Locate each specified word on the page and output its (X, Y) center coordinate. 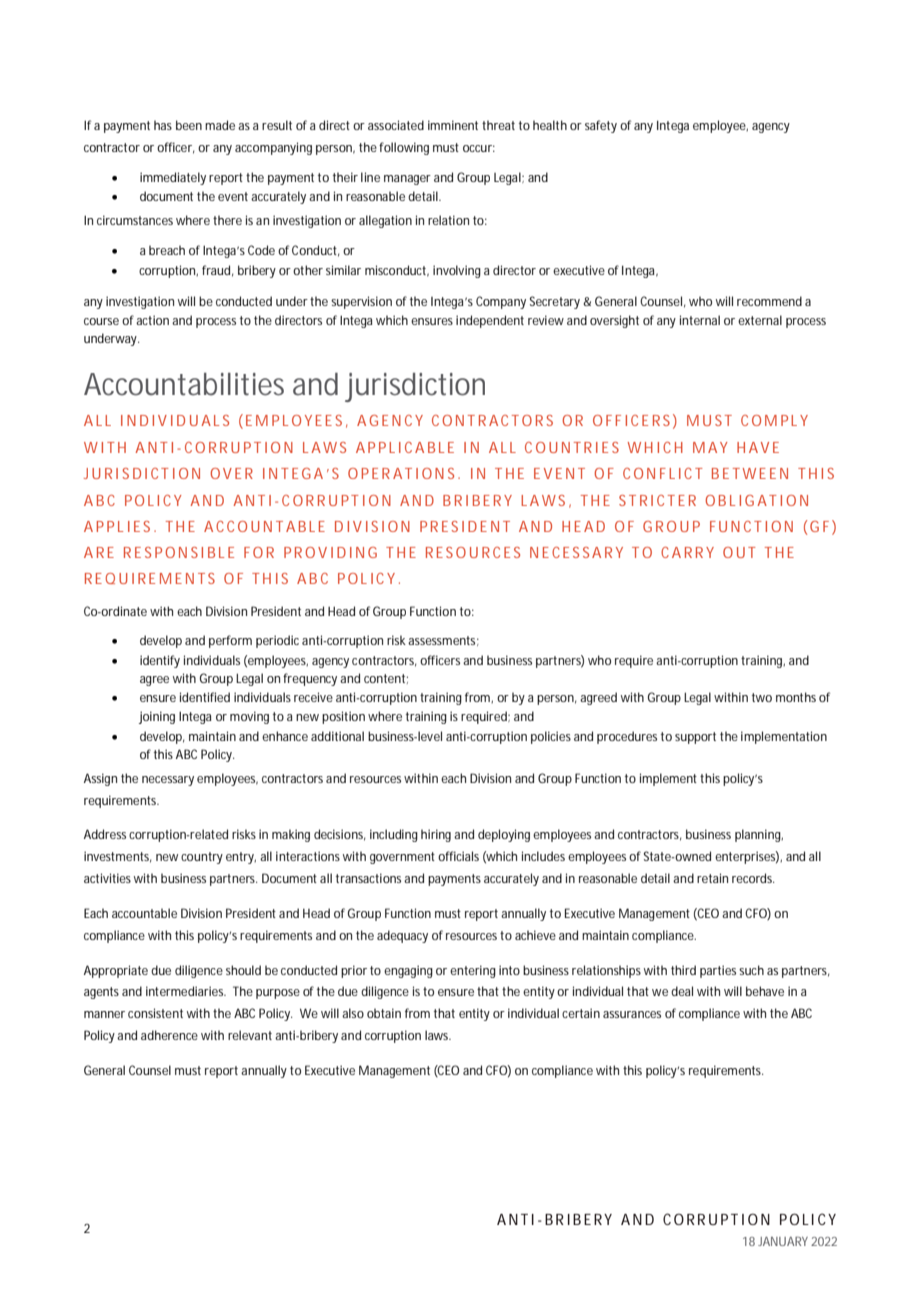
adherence (169, 1035)
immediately (173, 178)
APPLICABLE (405, 447)
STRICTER (657, 500)
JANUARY (783, 1241)
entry (241, 858)
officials (458, 856)
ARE (99, 552)
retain (712, 878)
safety (601, 126)
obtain (384, 1013)
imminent (453, 125)
